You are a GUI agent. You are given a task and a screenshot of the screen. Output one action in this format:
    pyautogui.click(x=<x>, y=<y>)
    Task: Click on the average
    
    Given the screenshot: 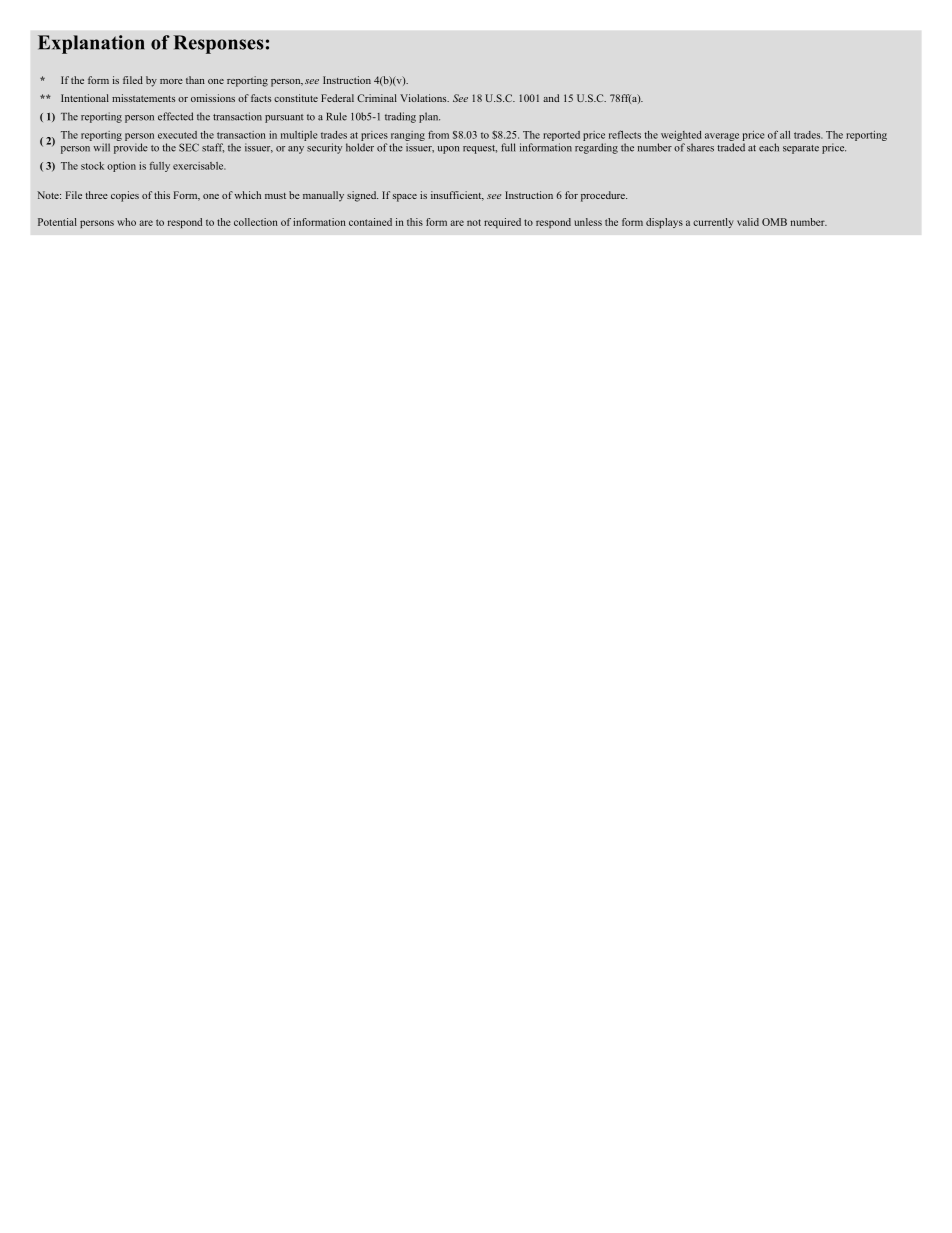 What is the action you would take?
    pyautogui.click(x=722, y=137)
